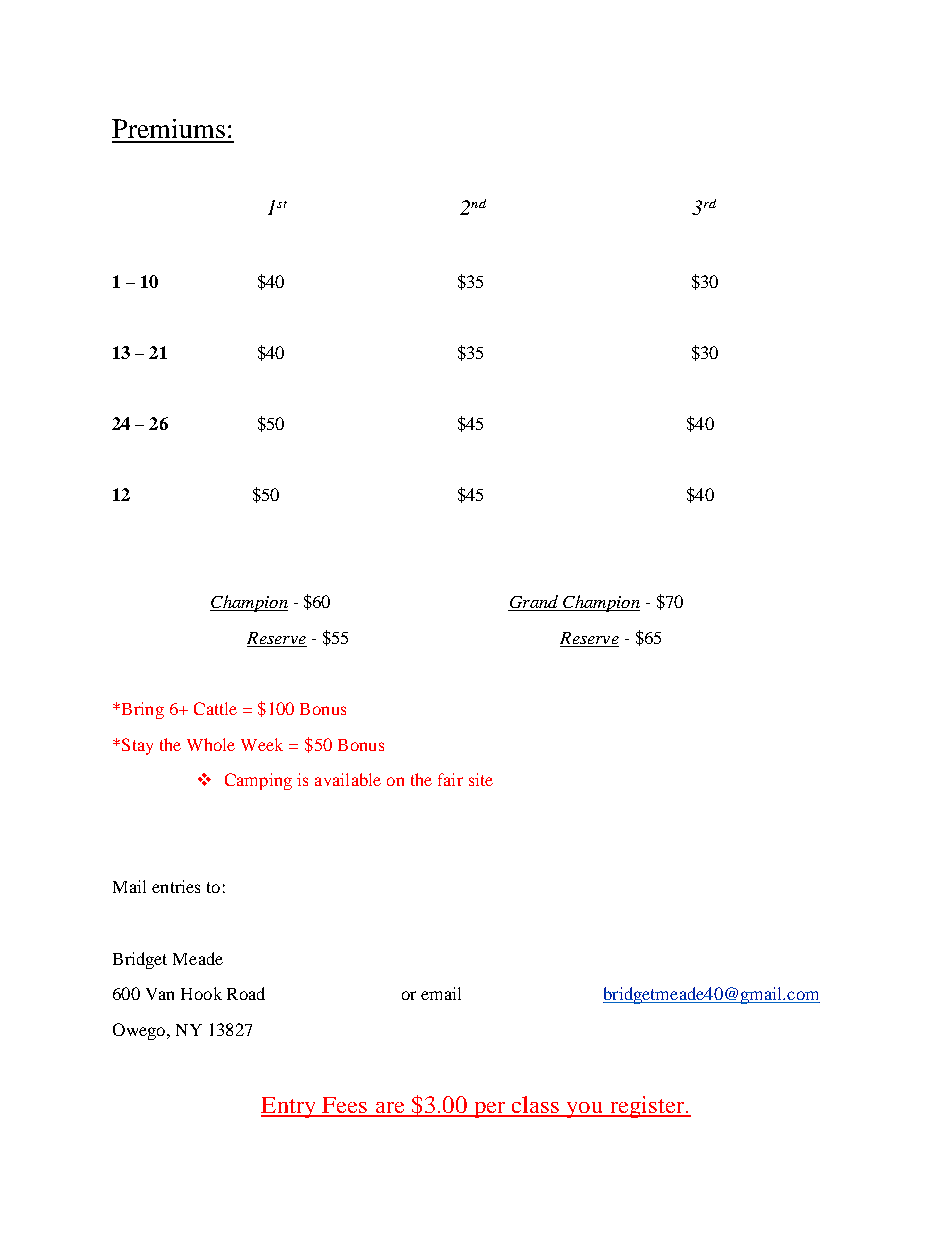 This screenshot has height=1233, width=952. Describe the element at coordinates (450, 779) in the screenshot. I see `fair` at that location.
